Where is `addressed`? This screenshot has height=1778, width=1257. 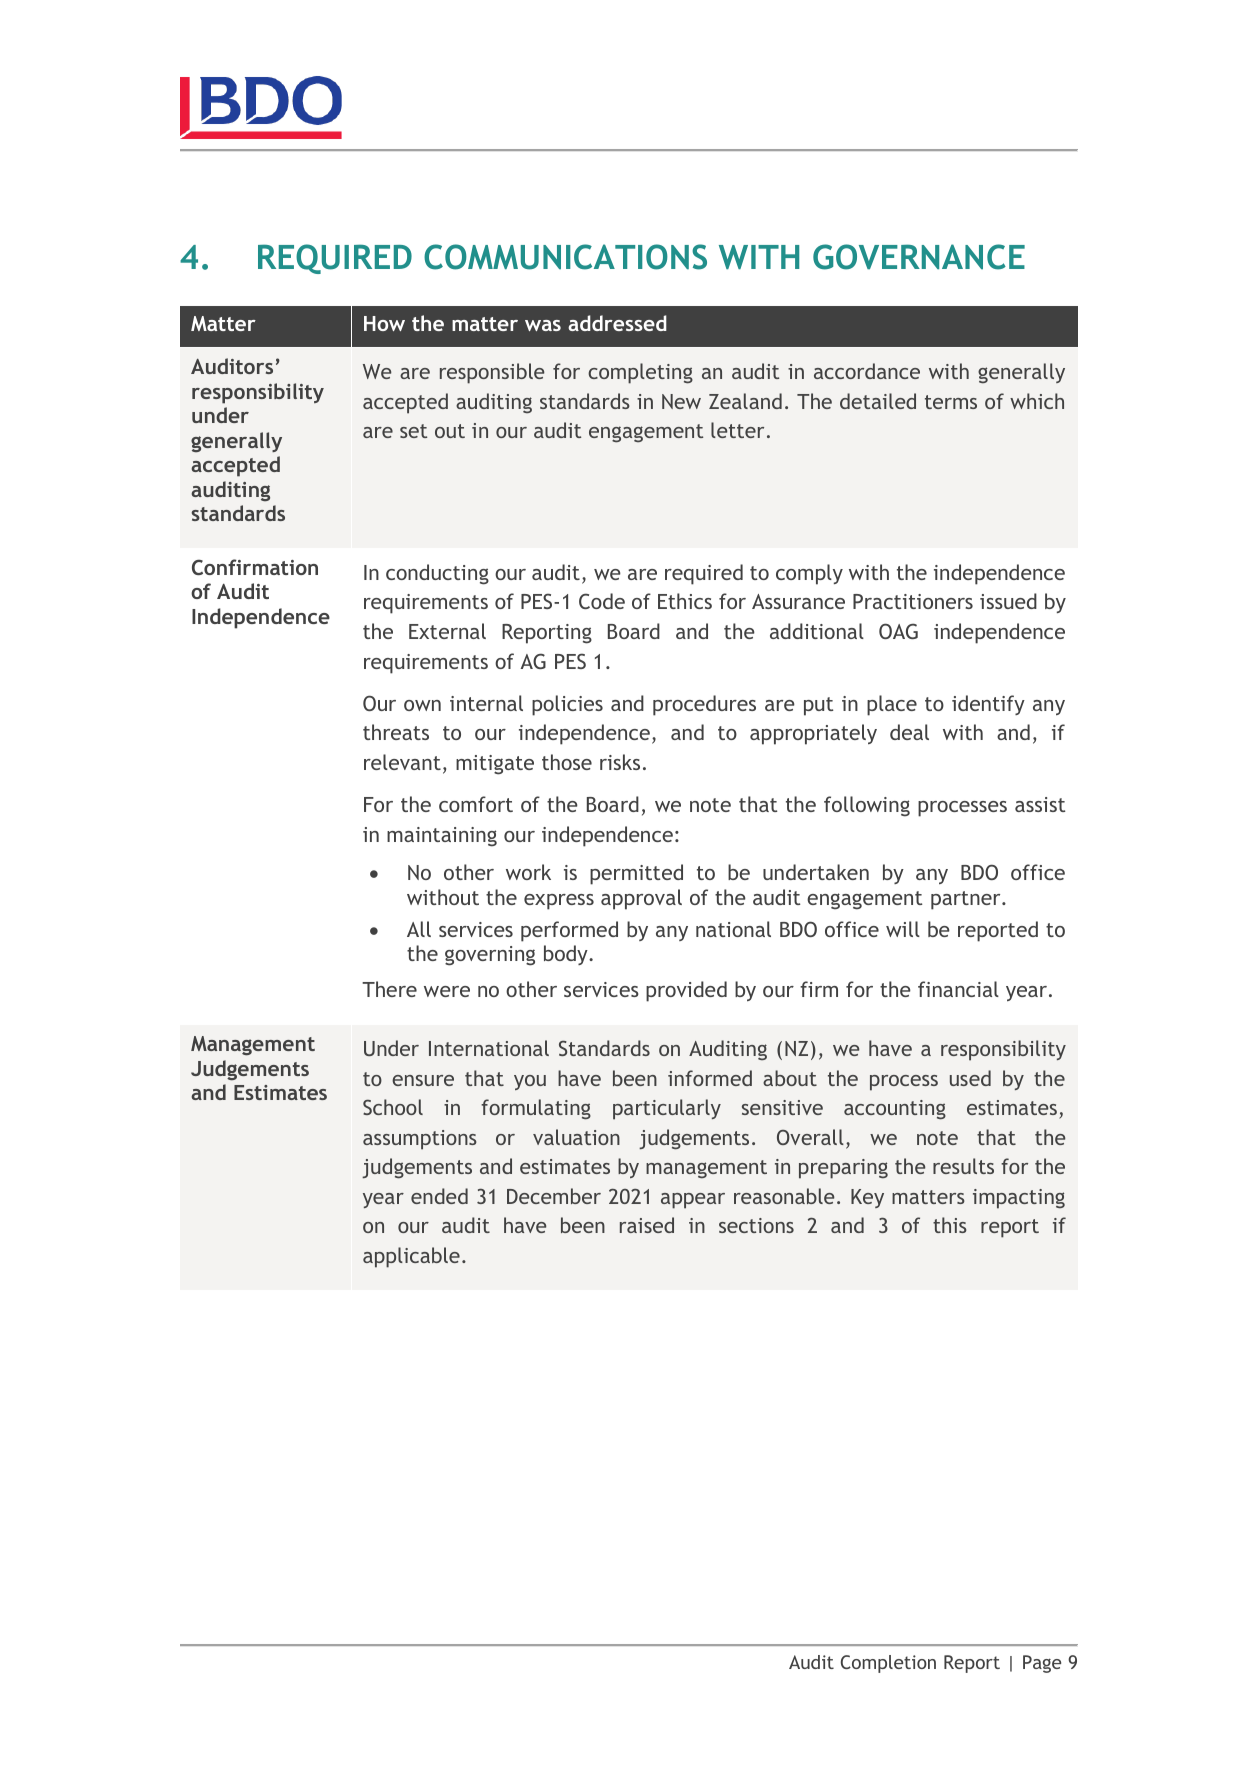 addressed is located at coordinates (617, 323).
